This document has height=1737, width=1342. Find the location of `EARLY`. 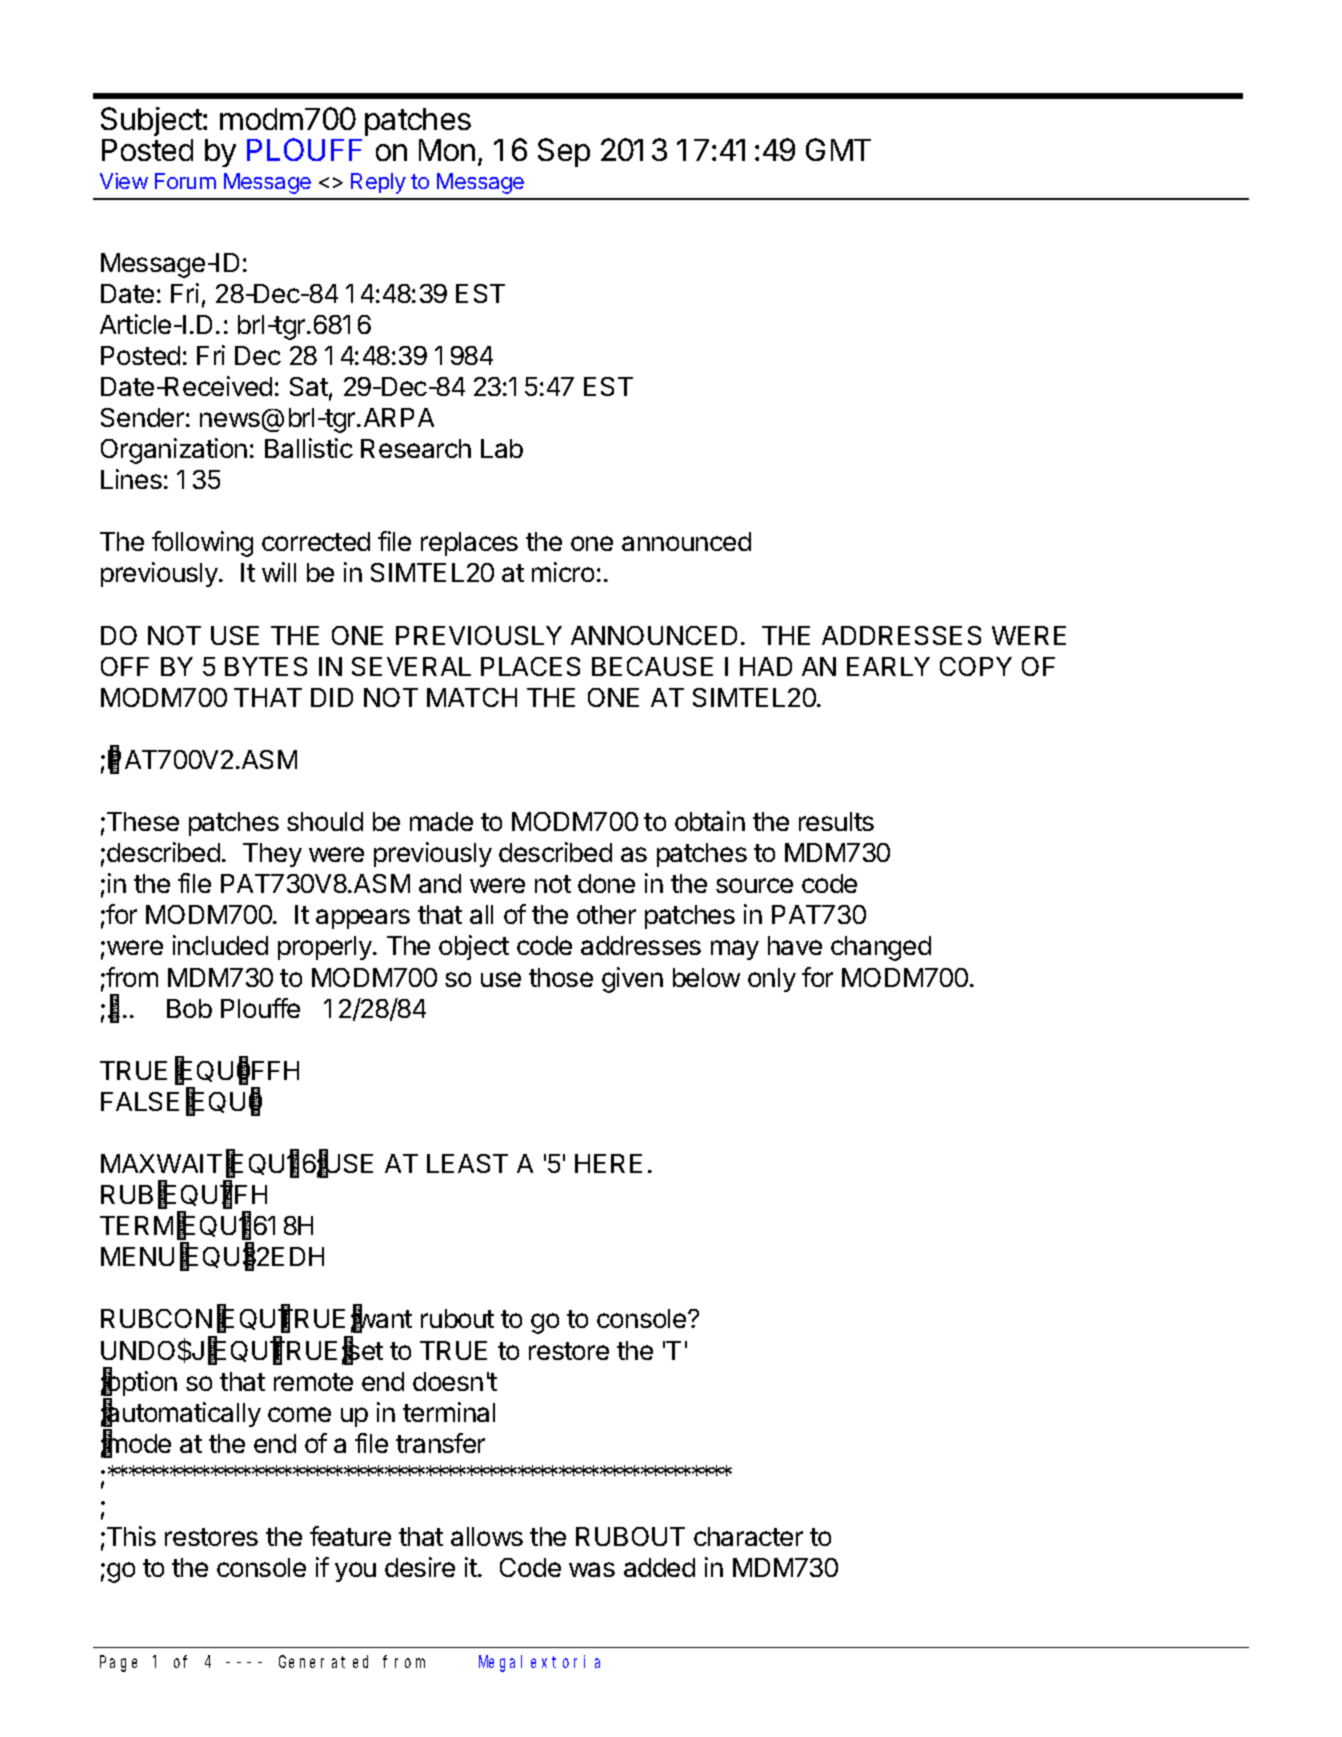

EARLY is located at coordinates (888, 666).
